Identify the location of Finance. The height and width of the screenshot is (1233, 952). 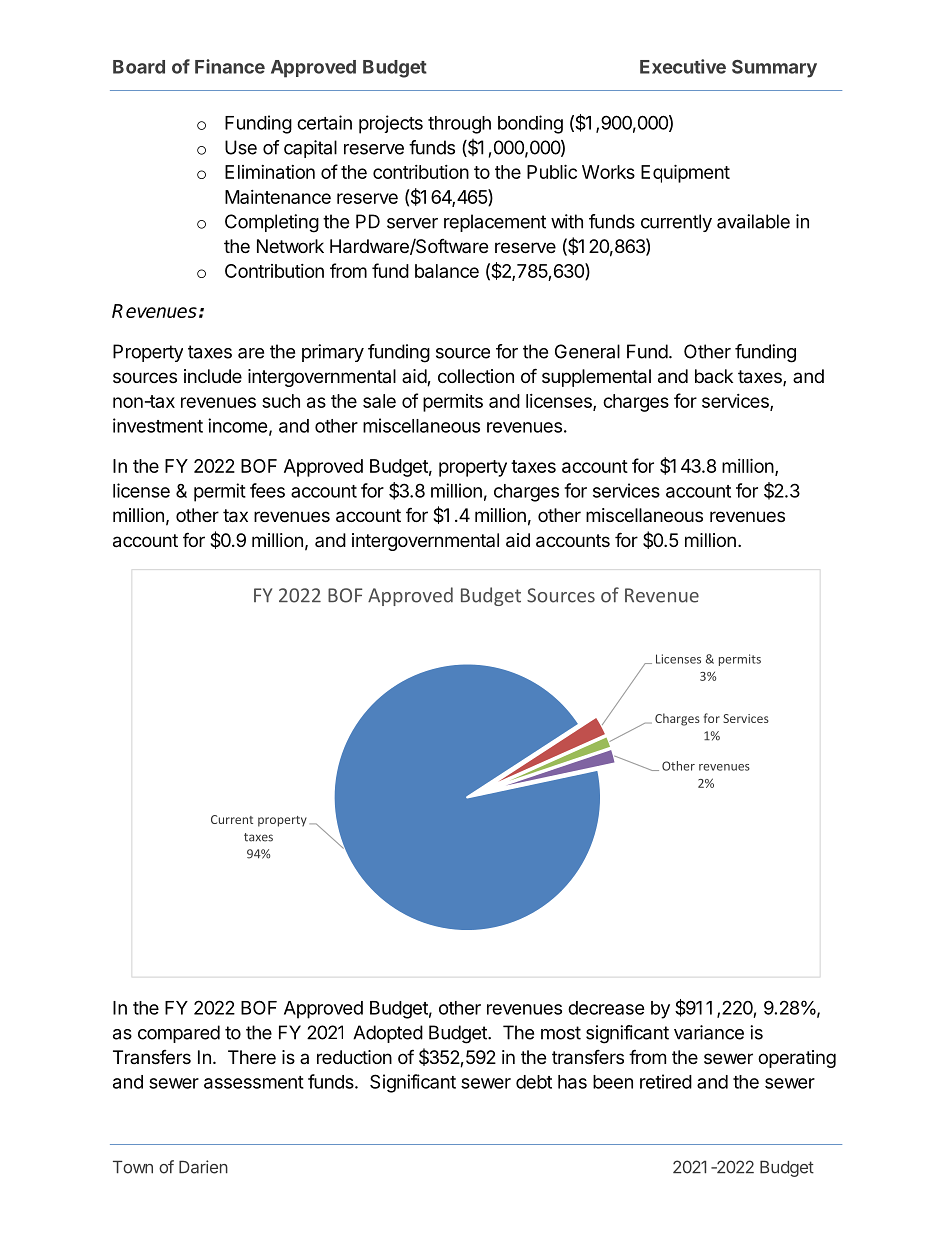
(230, 66).
